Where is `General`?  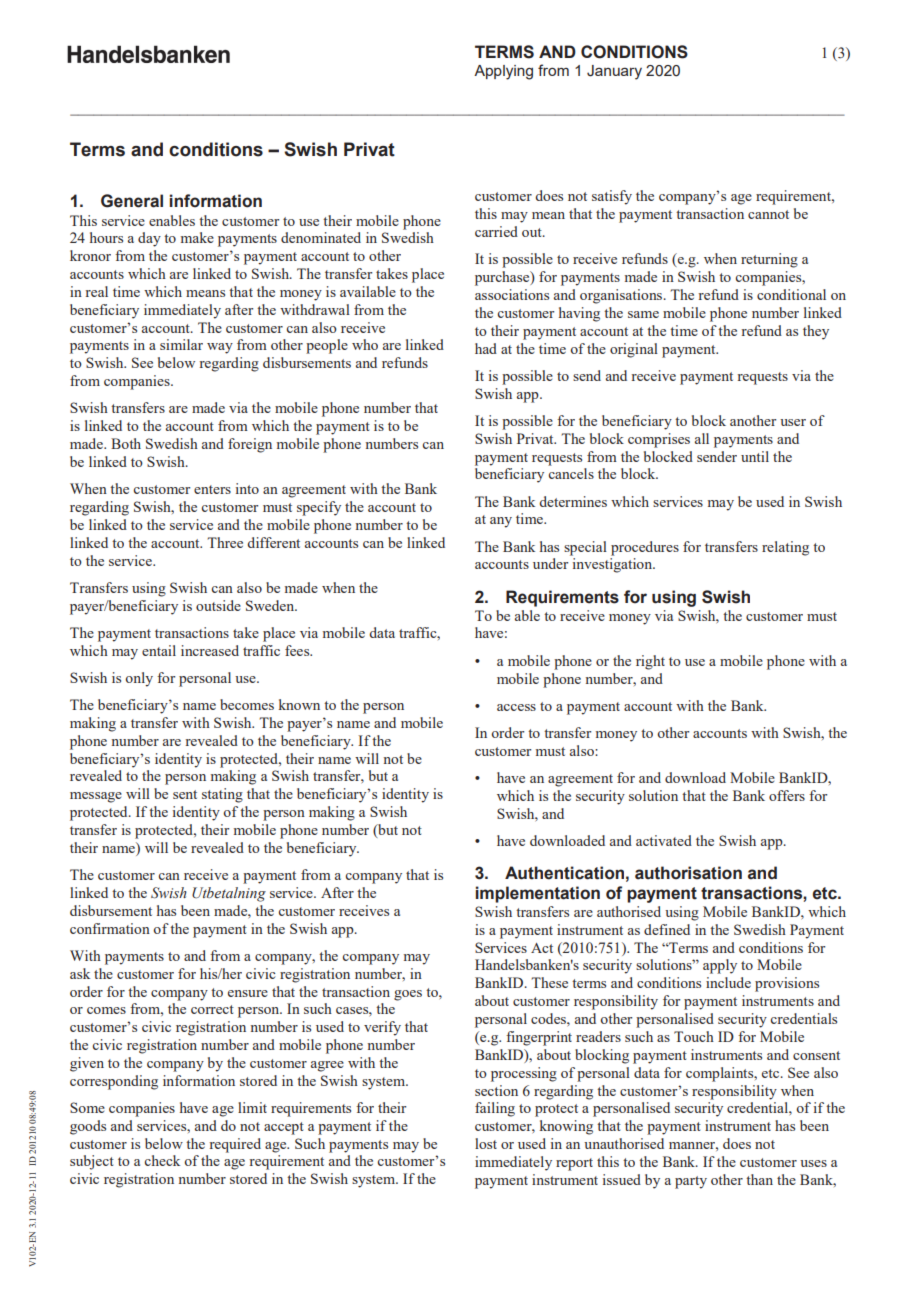 General is located at coordinates (132, 201).
